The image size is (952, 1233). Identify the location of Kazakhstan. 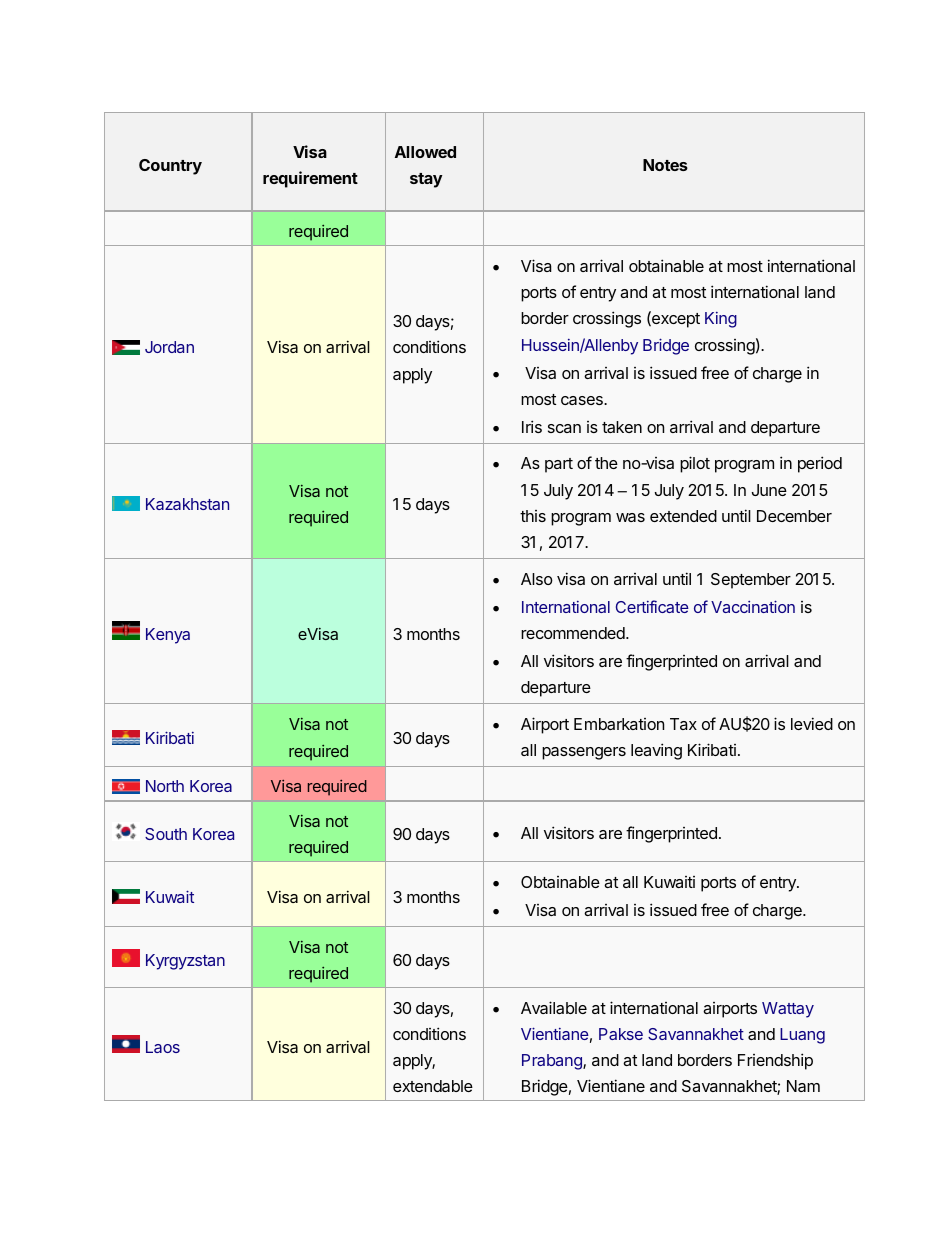
(187, 504).
